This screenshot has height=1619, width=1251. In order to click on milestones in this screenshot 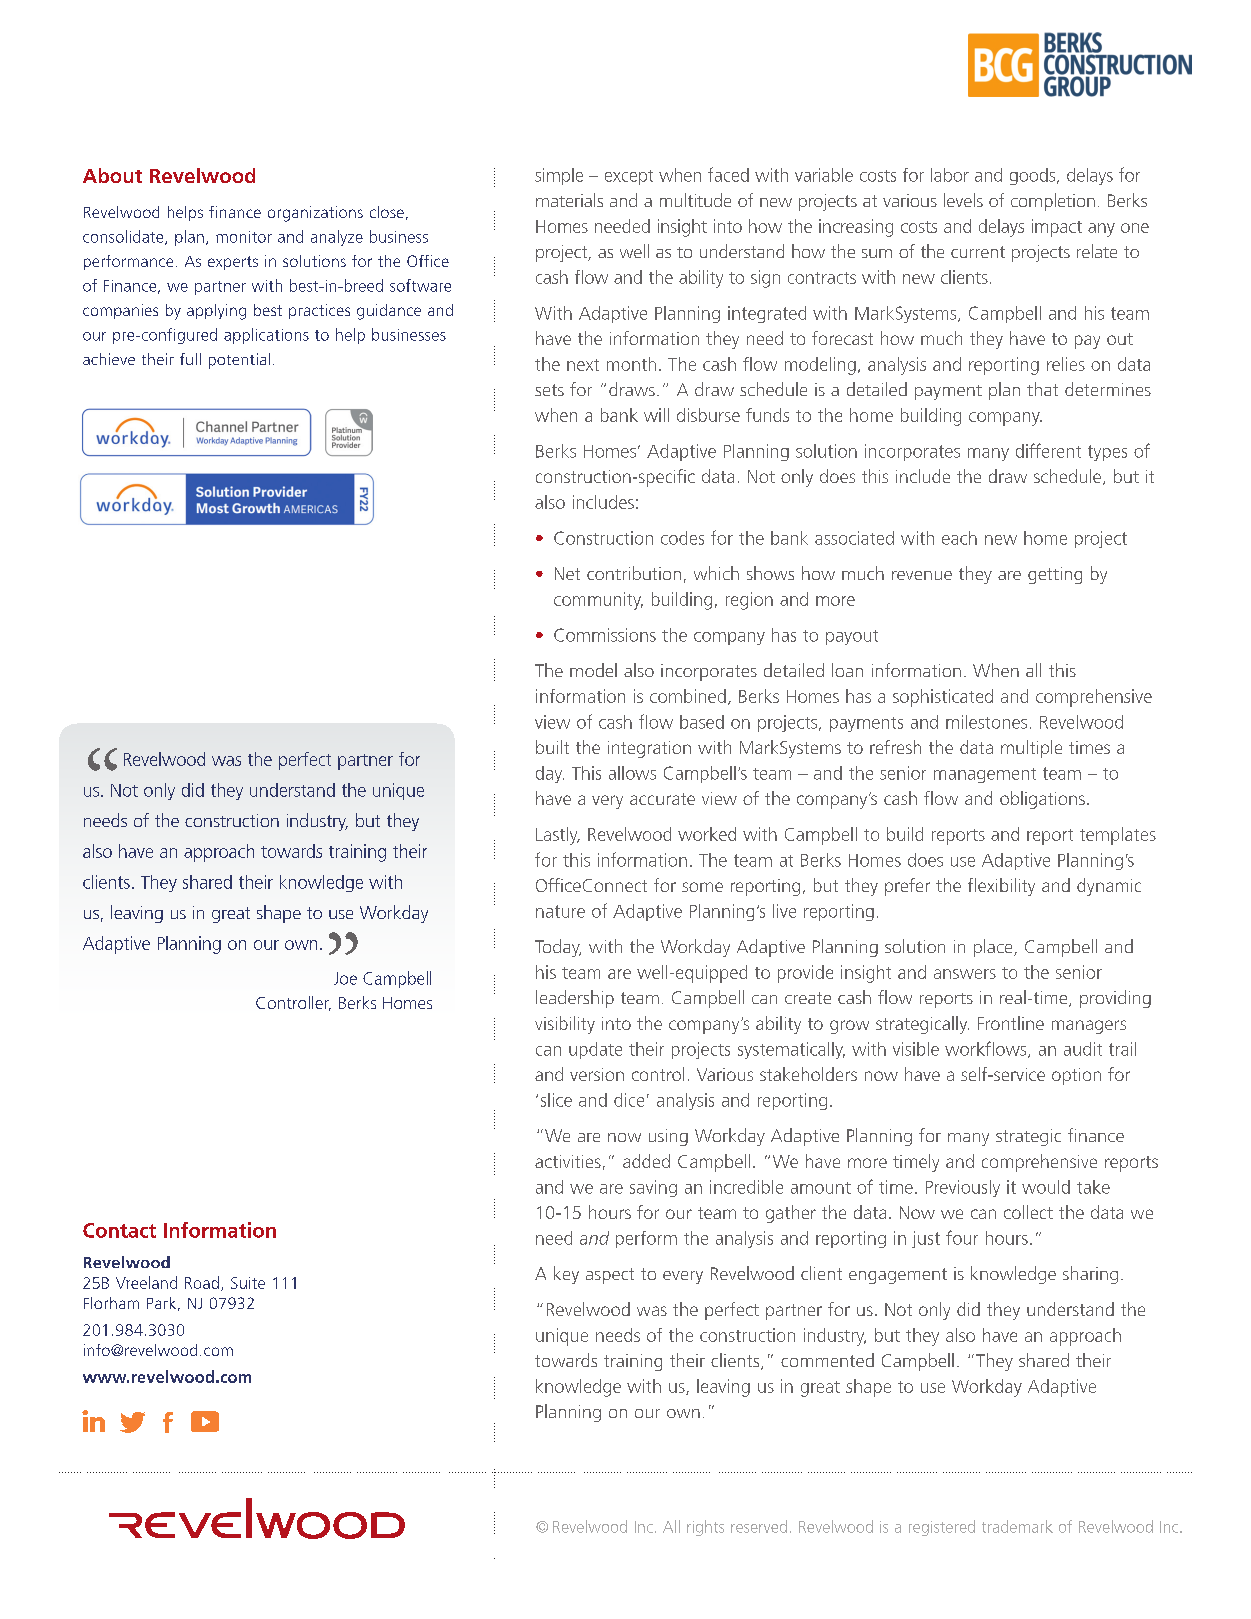, I will do `click(986, 722)`.
